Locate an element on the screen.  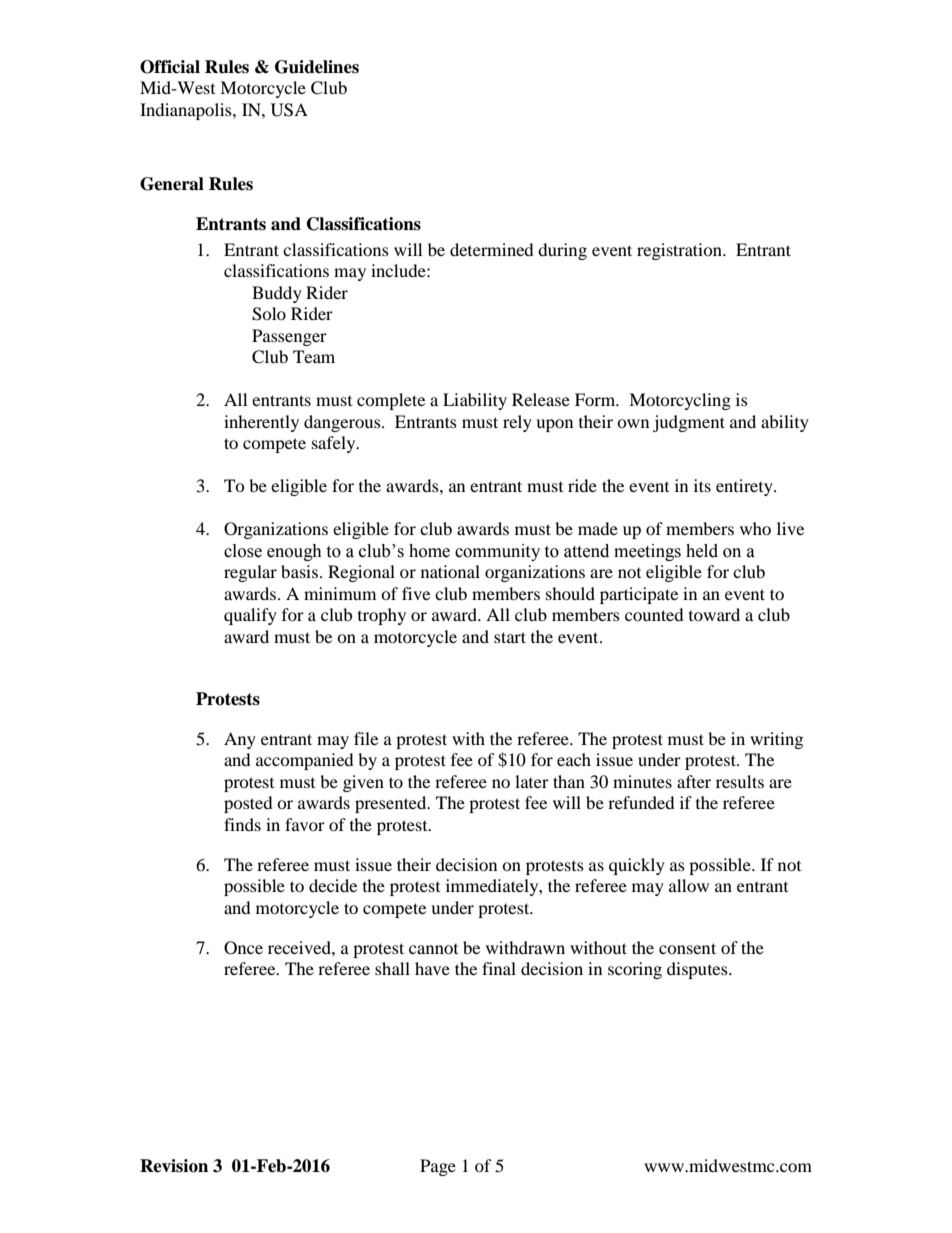
USA is located at coordinates (289, 110).
